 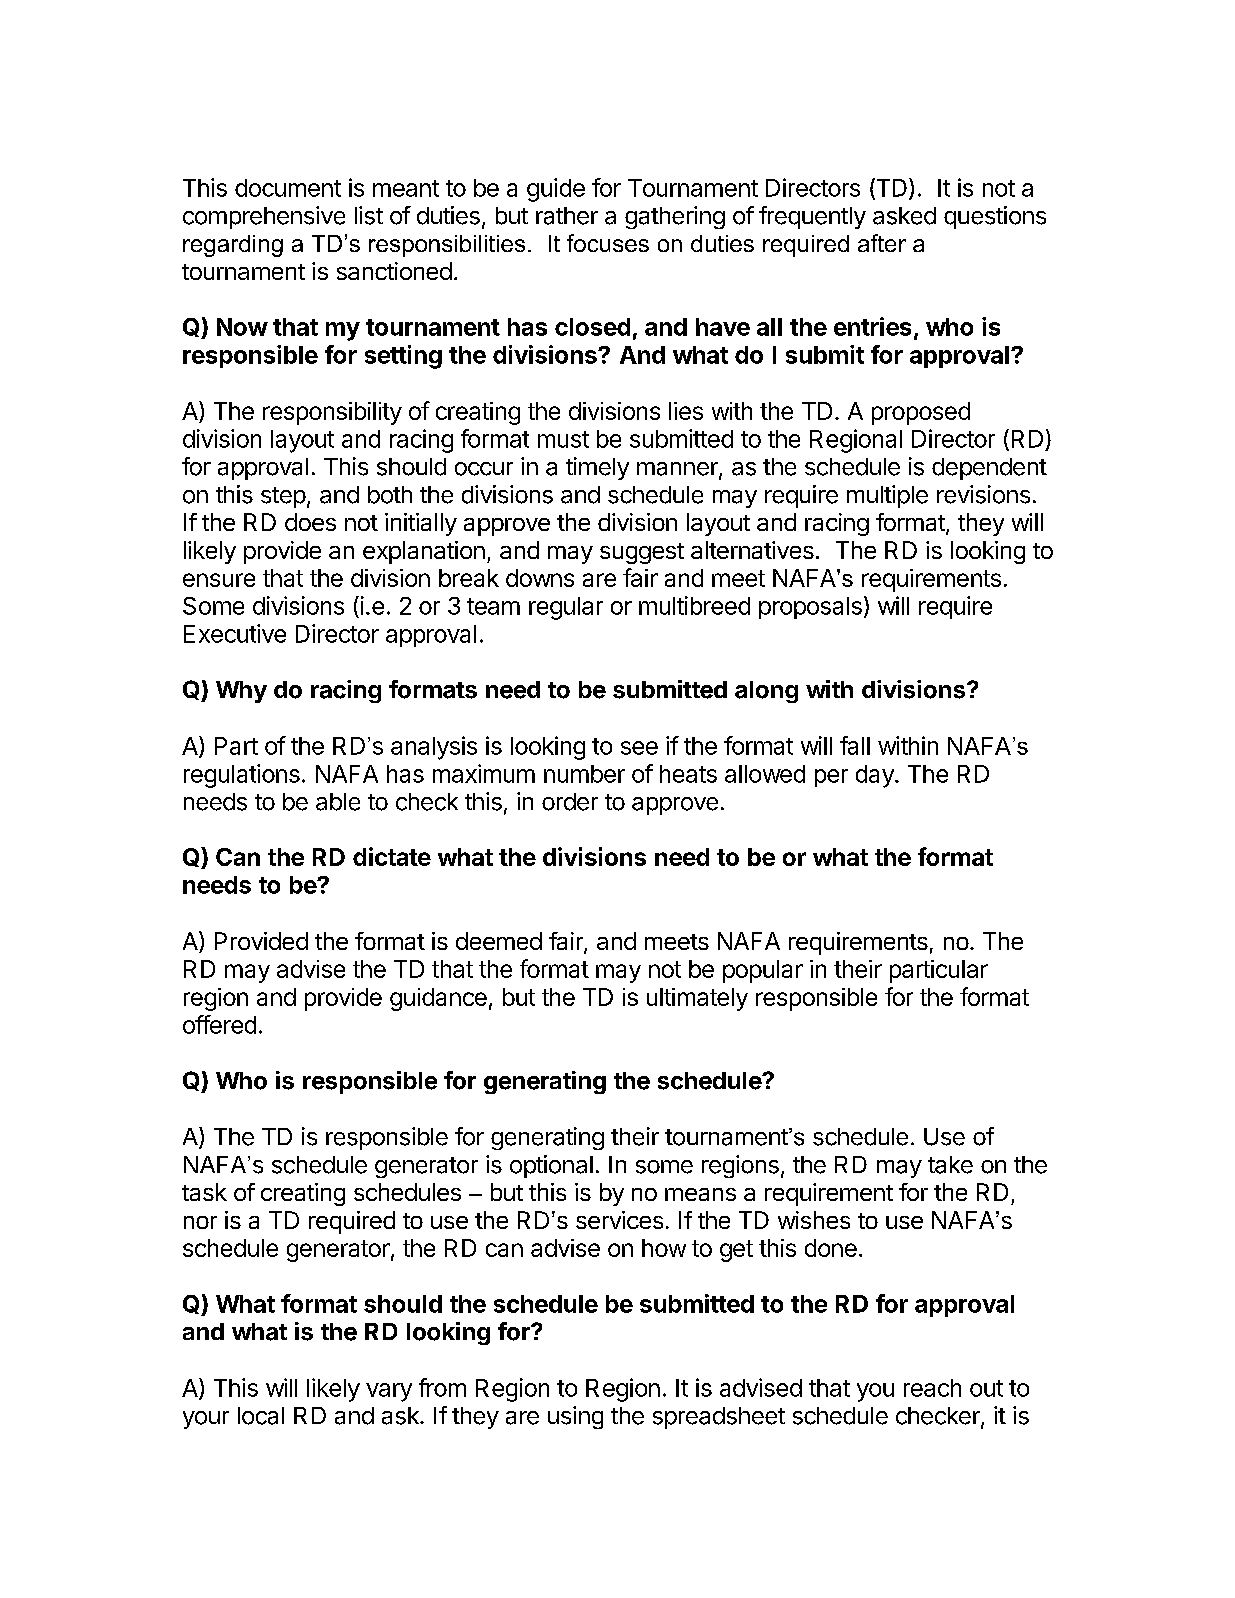 What do you see at coordinates (261, 1416) in the screenshot?
I see `local` at bounding box center [261, 1416].
